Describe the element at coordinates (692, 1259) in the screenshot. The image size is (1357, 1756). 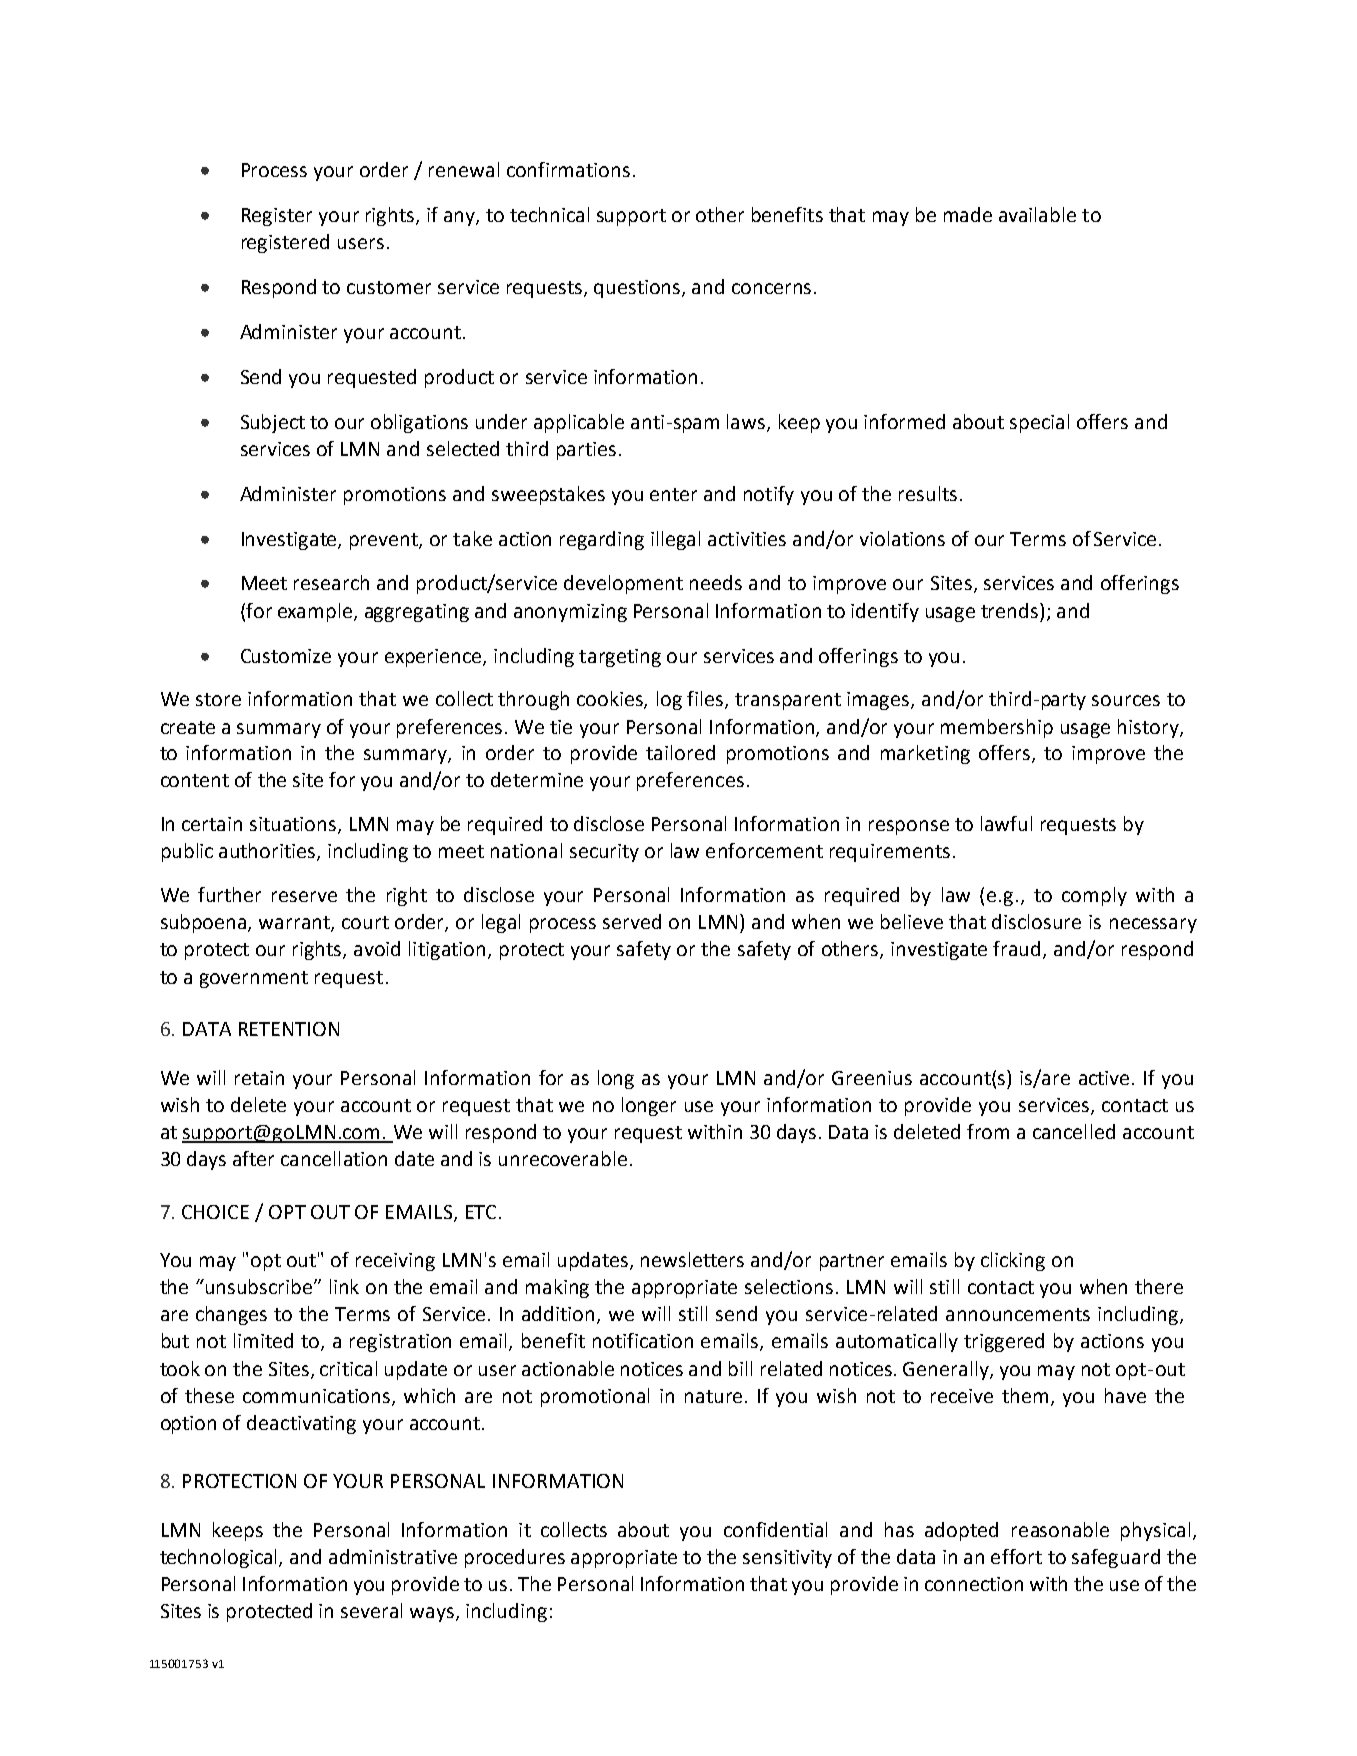
I see `newsletters` at that location.
